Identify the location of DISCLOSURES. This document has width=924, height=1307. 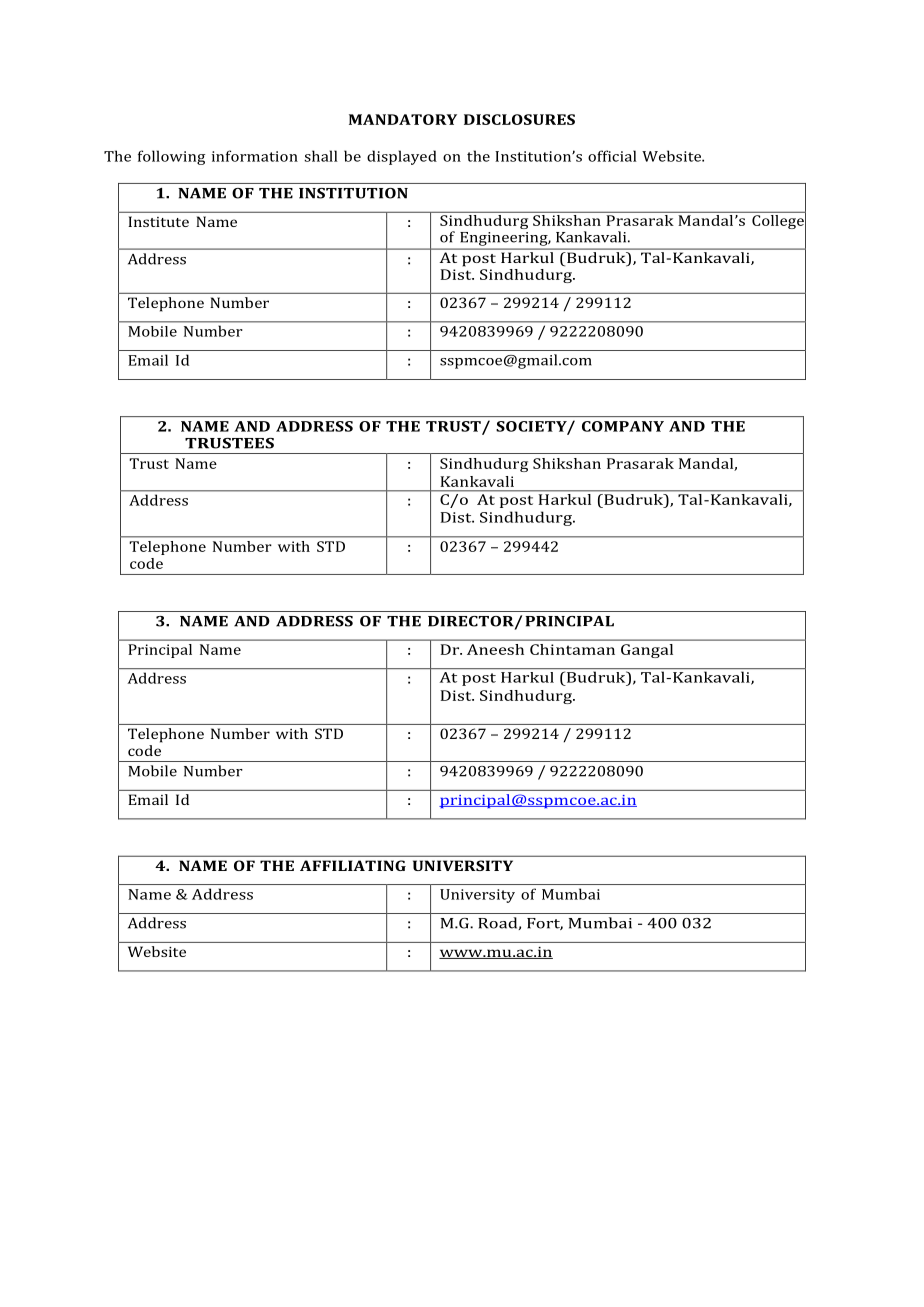
(519, 119).
